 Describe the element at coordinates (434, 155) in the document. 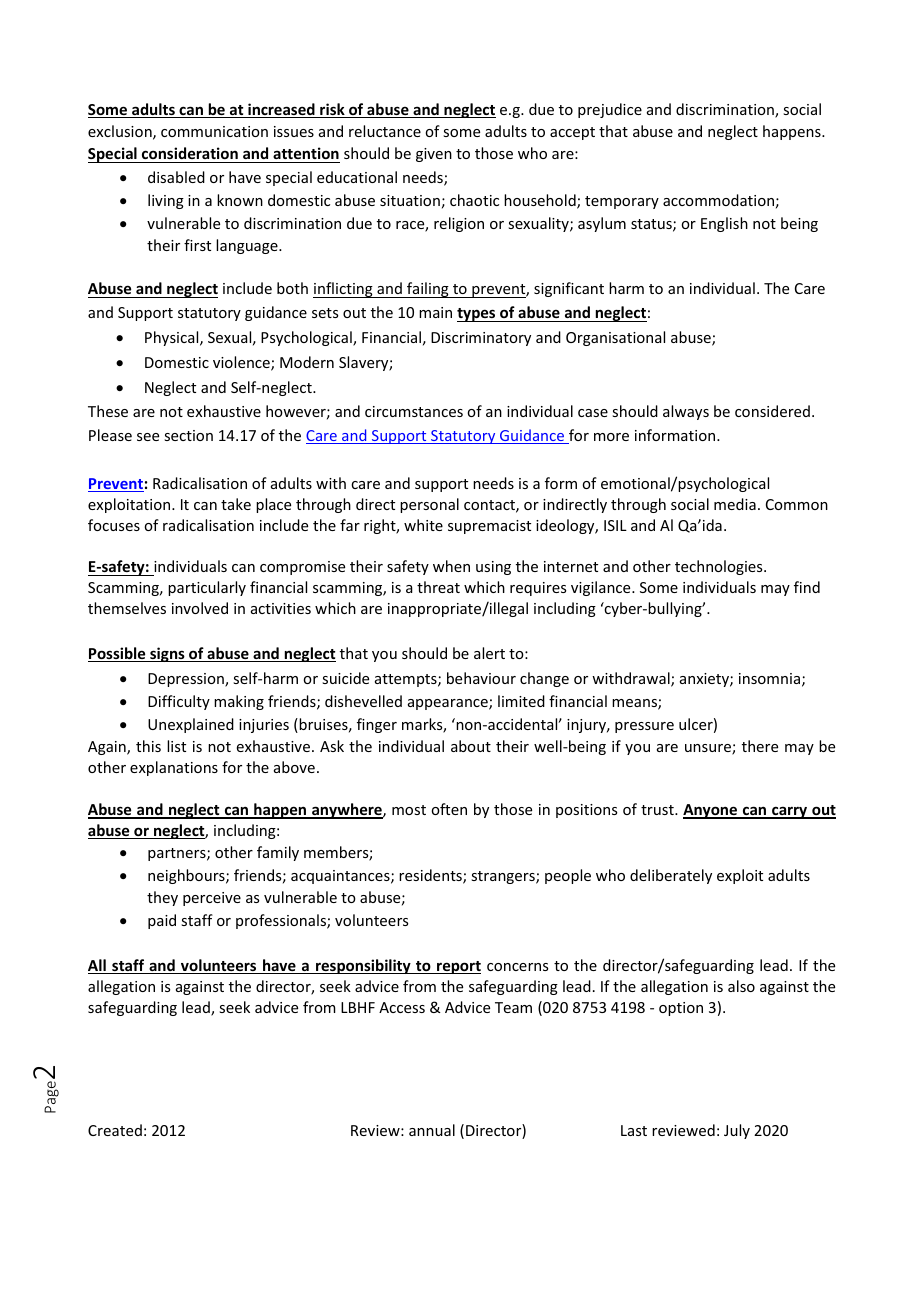

I see `given` at that location.
